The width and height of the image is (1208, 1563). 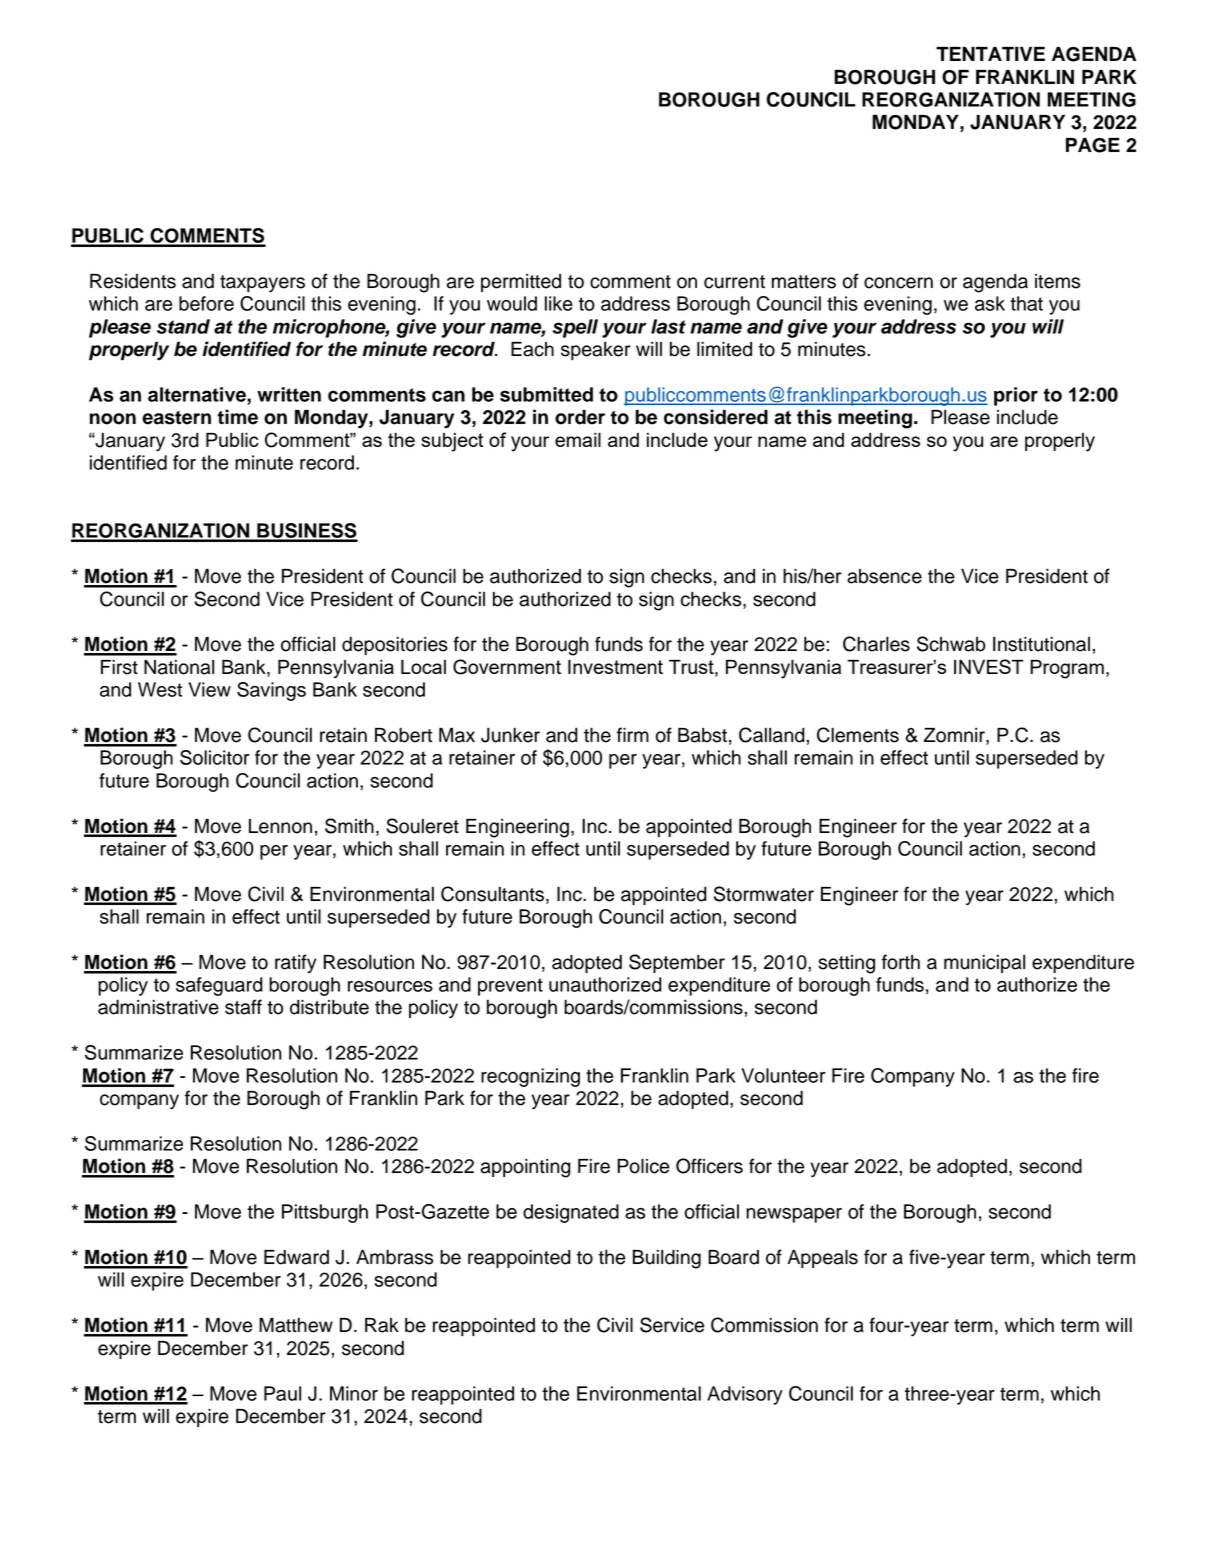 What do you see at coordinates (677, 963) in the image?
I see `September` at bounding box center [677, 963].
